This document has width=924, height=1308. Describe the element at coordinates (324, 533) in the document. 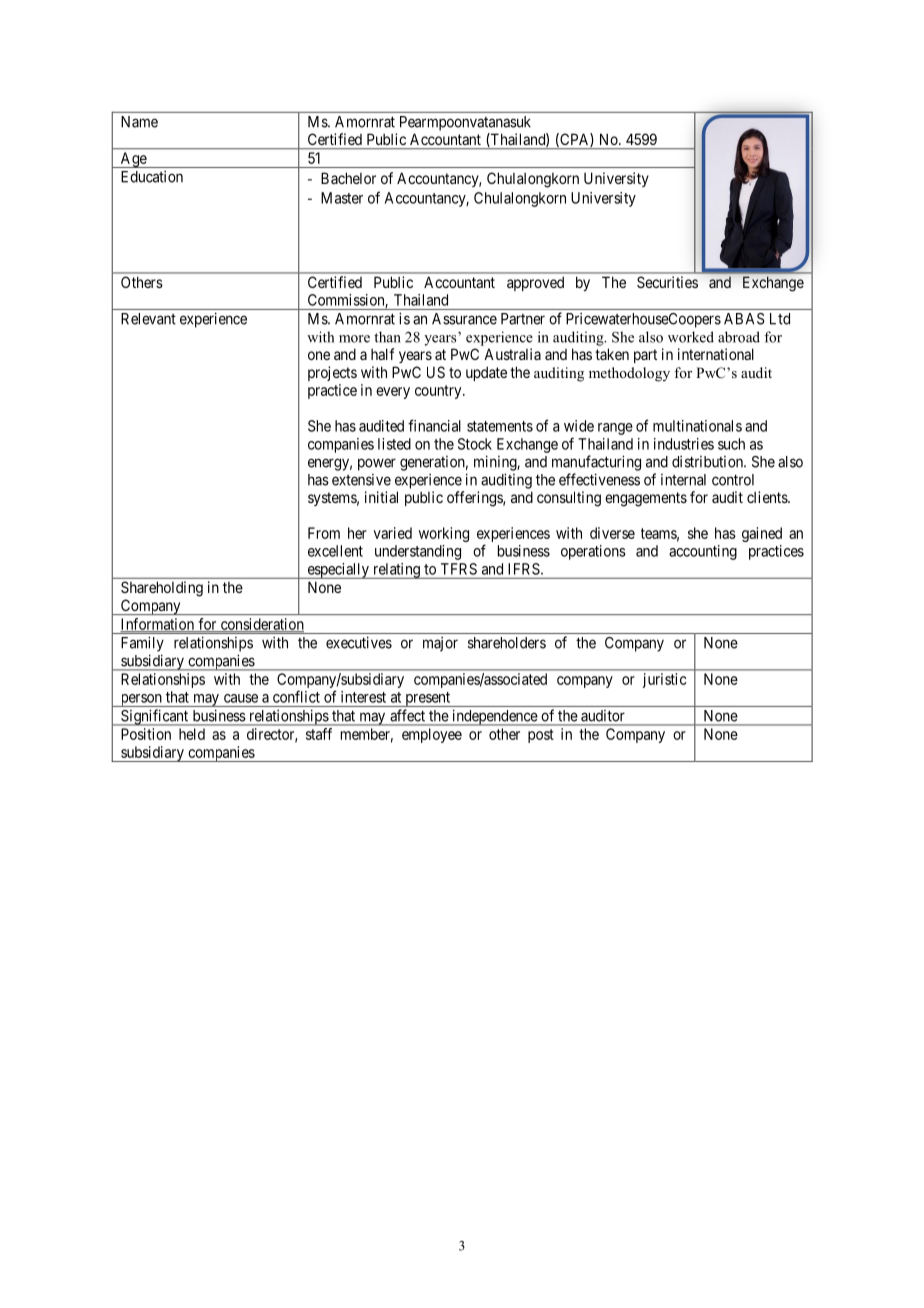

I see `From` at that location.
